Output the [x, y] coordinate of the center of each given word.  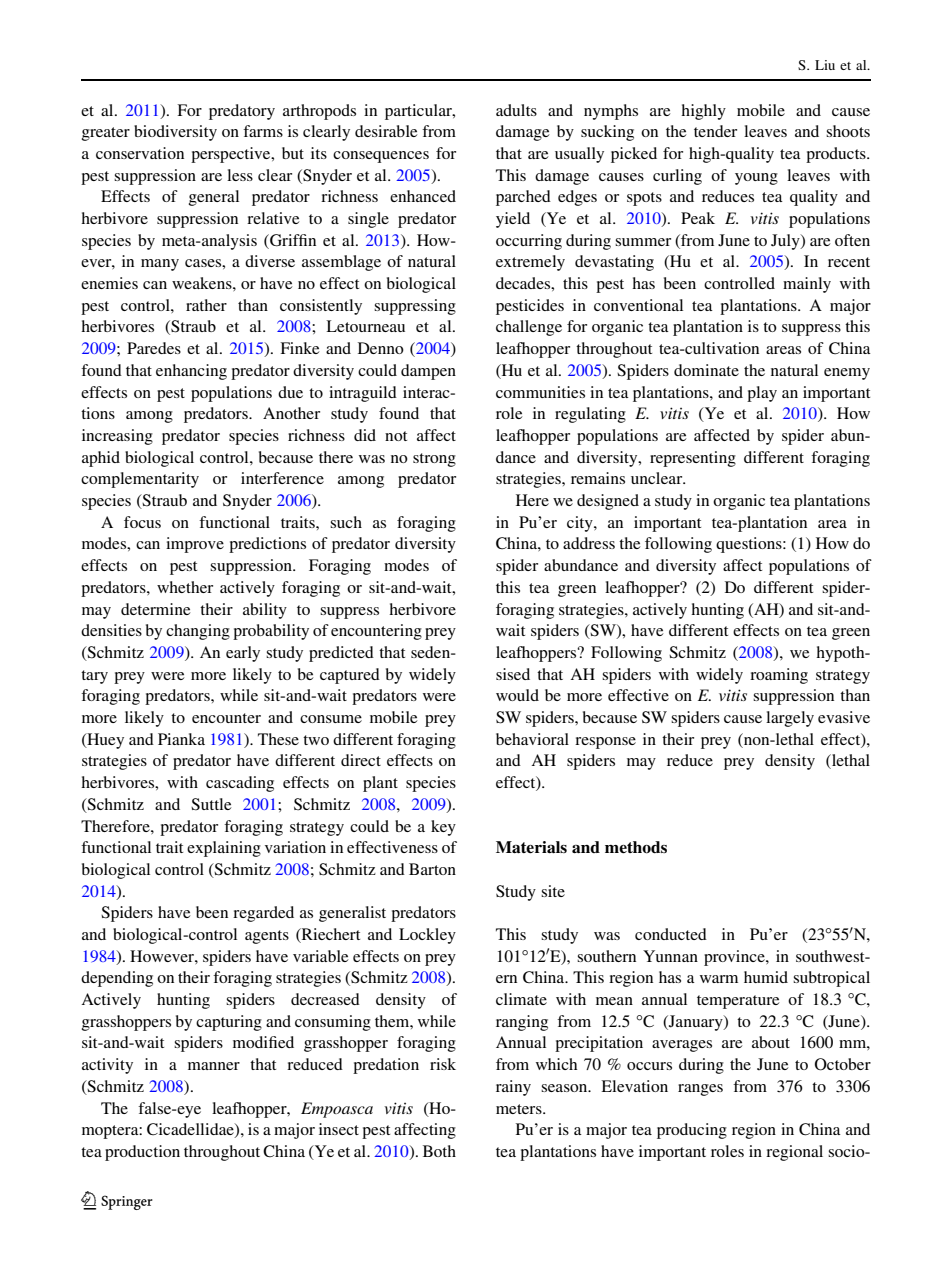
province [735, 958]
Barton [432, 869]
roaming [779, 676]
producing [692, 1131]
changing [198, 632]
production [142, 1153]
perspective [232, 155]
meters [520, 1109]
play [762, 394]
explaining [224, 849]
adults [516, 110]
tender [715, 131]
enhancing [191, 372]
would [517, 695]
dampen [428, 372]
